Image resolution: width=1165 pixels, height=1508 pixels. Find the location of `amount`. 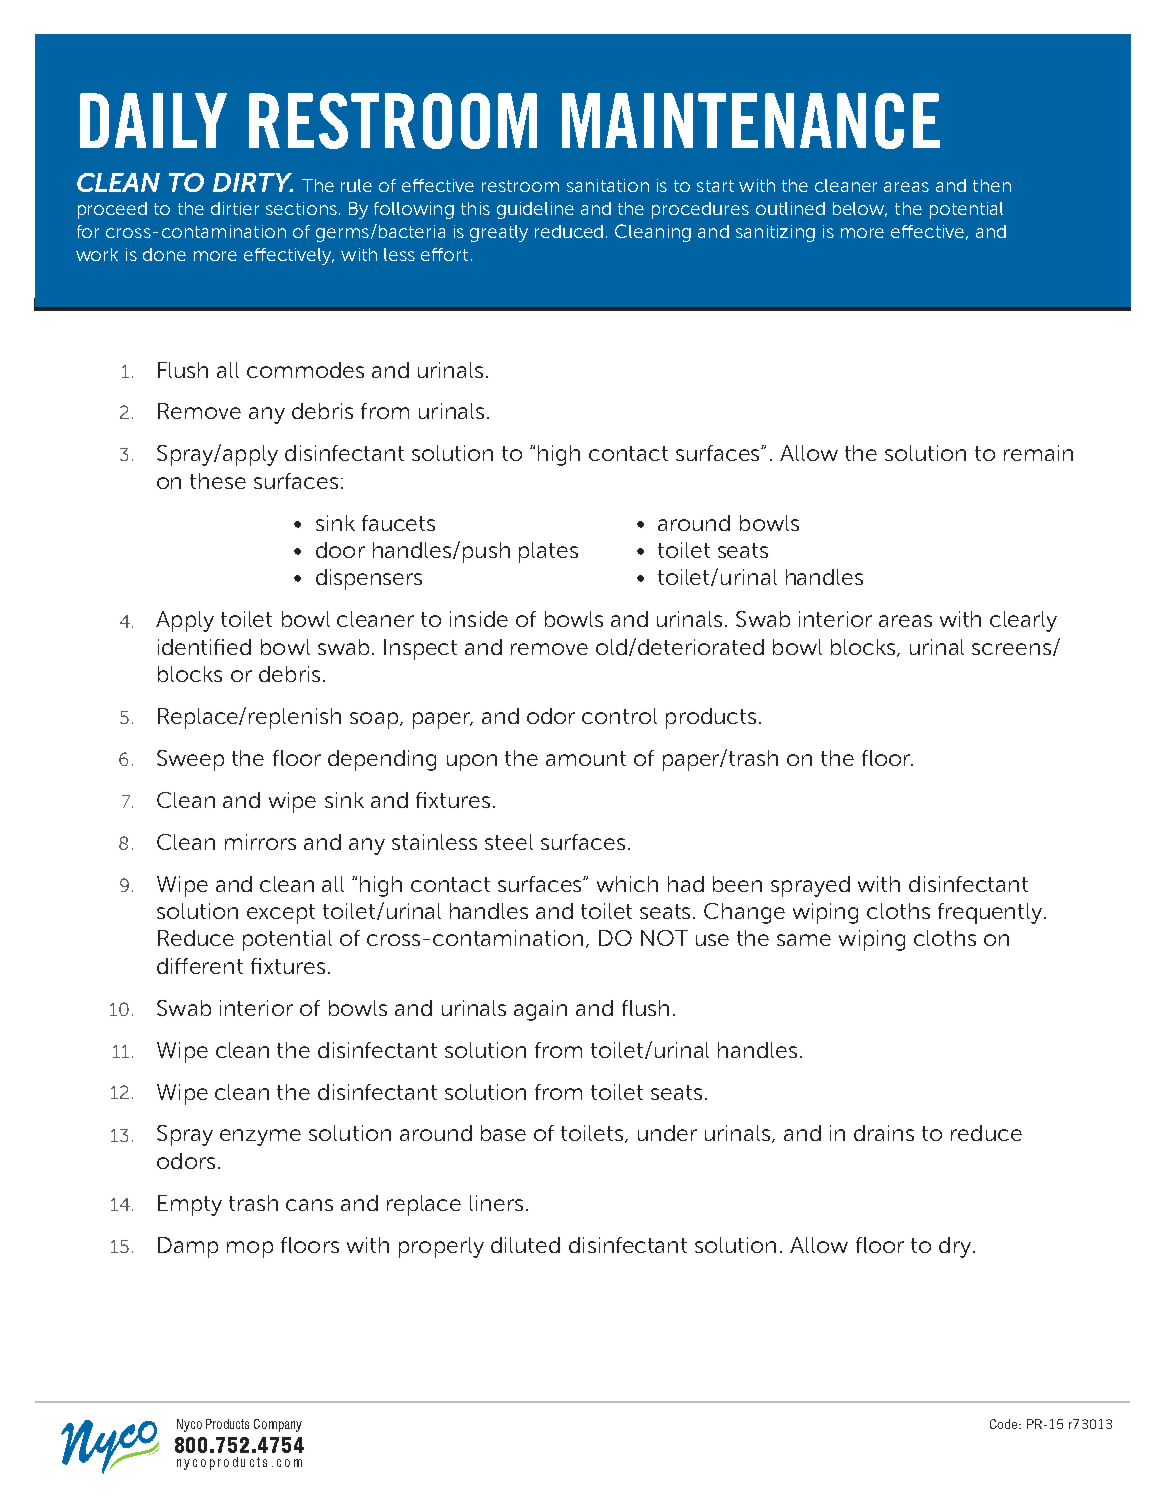

amount is located at coordinates (586, 758).
